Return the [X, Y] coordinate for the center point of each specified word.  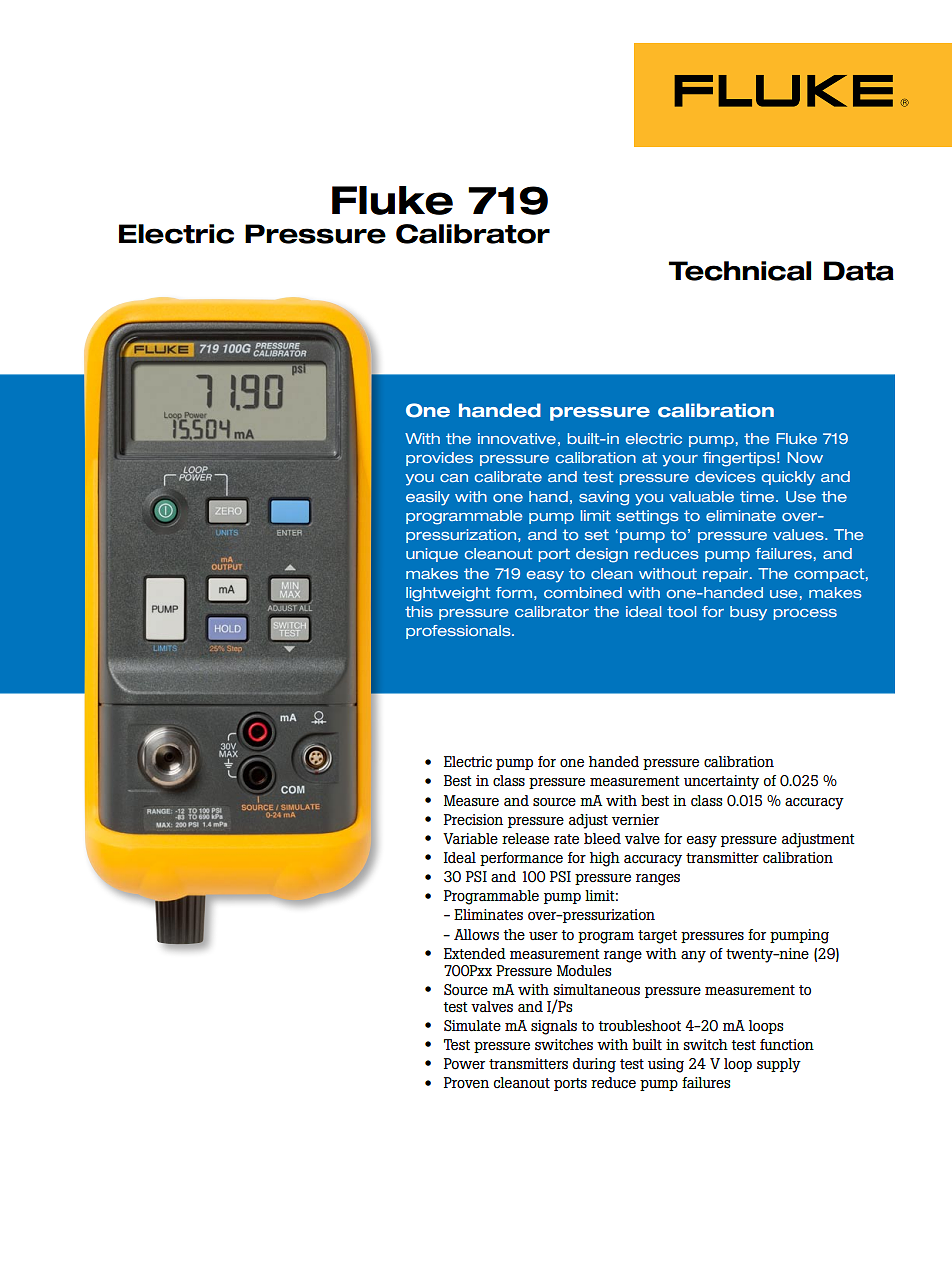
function [787, 1044]
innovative [517, 438]
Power [464, 1064]
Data [859, 271]
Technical [740, 271]
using [666, 1065]
